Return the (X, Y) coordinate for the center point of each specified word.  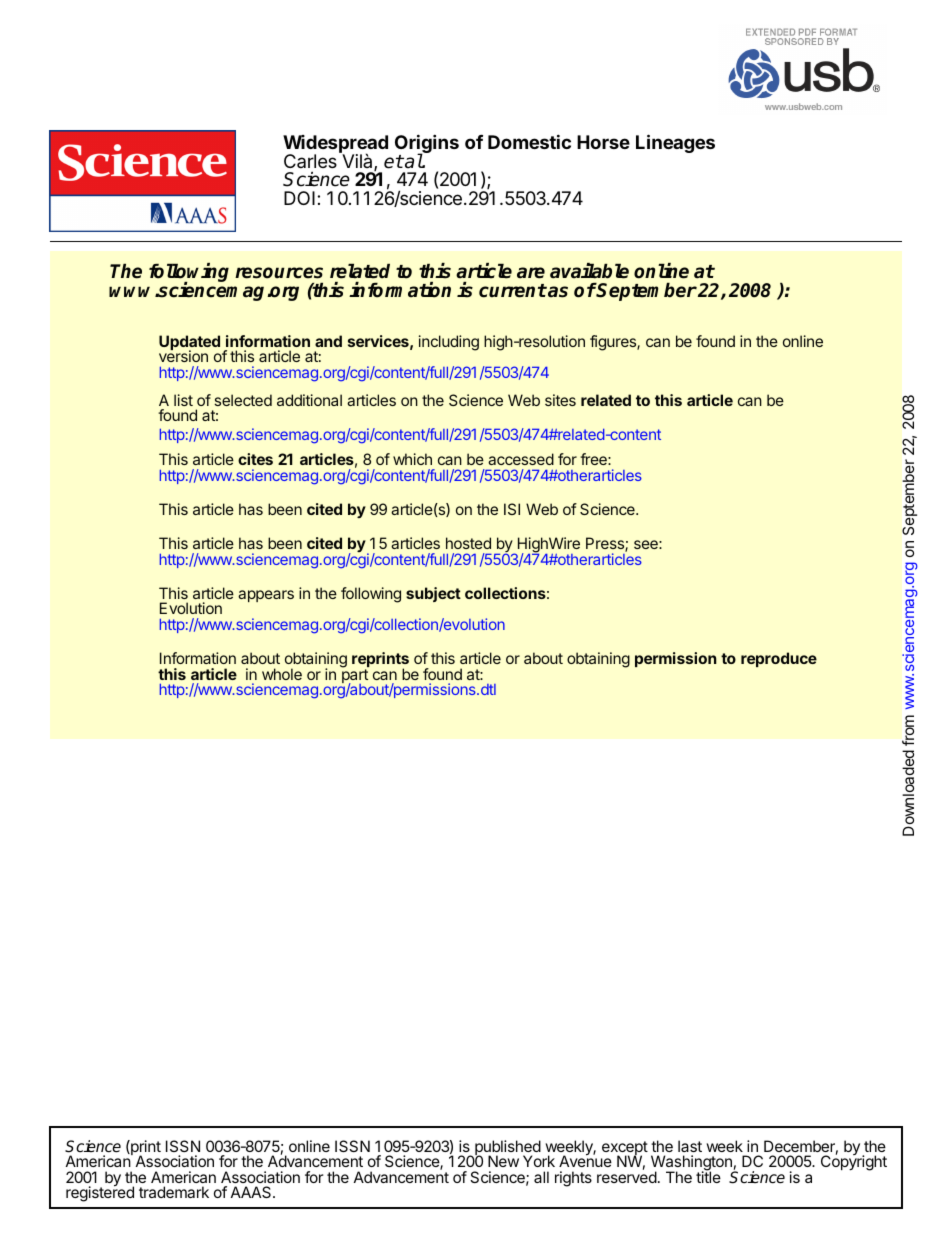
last (690, 1146)
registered (100, 1193)
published (507, 1149)
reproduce (779, 659)
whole (282, 674)
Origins (427, 145)
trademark (174, 1192)
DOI (299, 198)
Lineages (675, 143)
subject (433, 594)
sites (560, 400)
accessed (521, 459)
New (503, 1161)
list (183, 400)
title (708, 1176)
